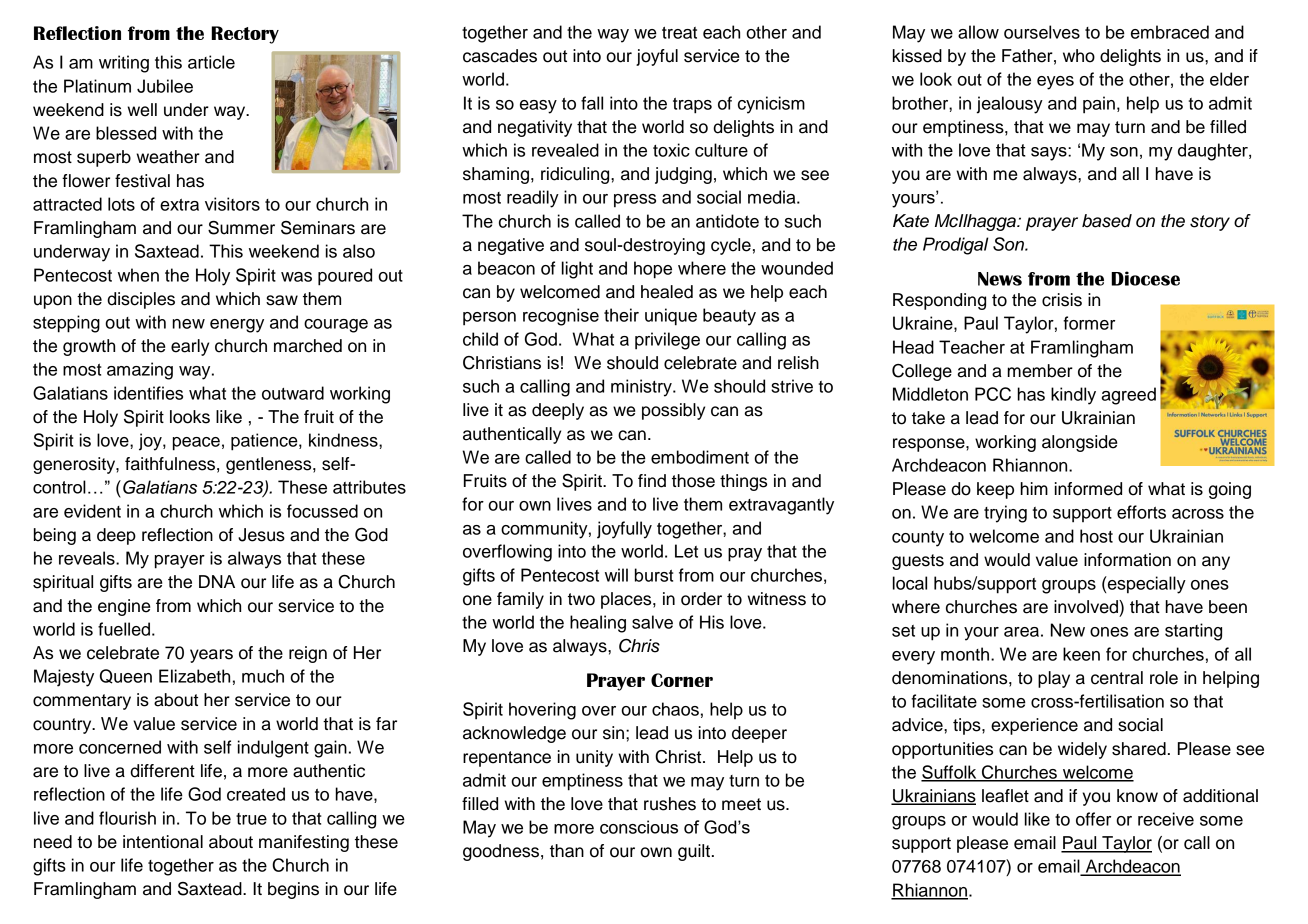 This image has width=1308, height=924. Describe the element at coordinates (652, 481) in the image. I see `find` at that location.
